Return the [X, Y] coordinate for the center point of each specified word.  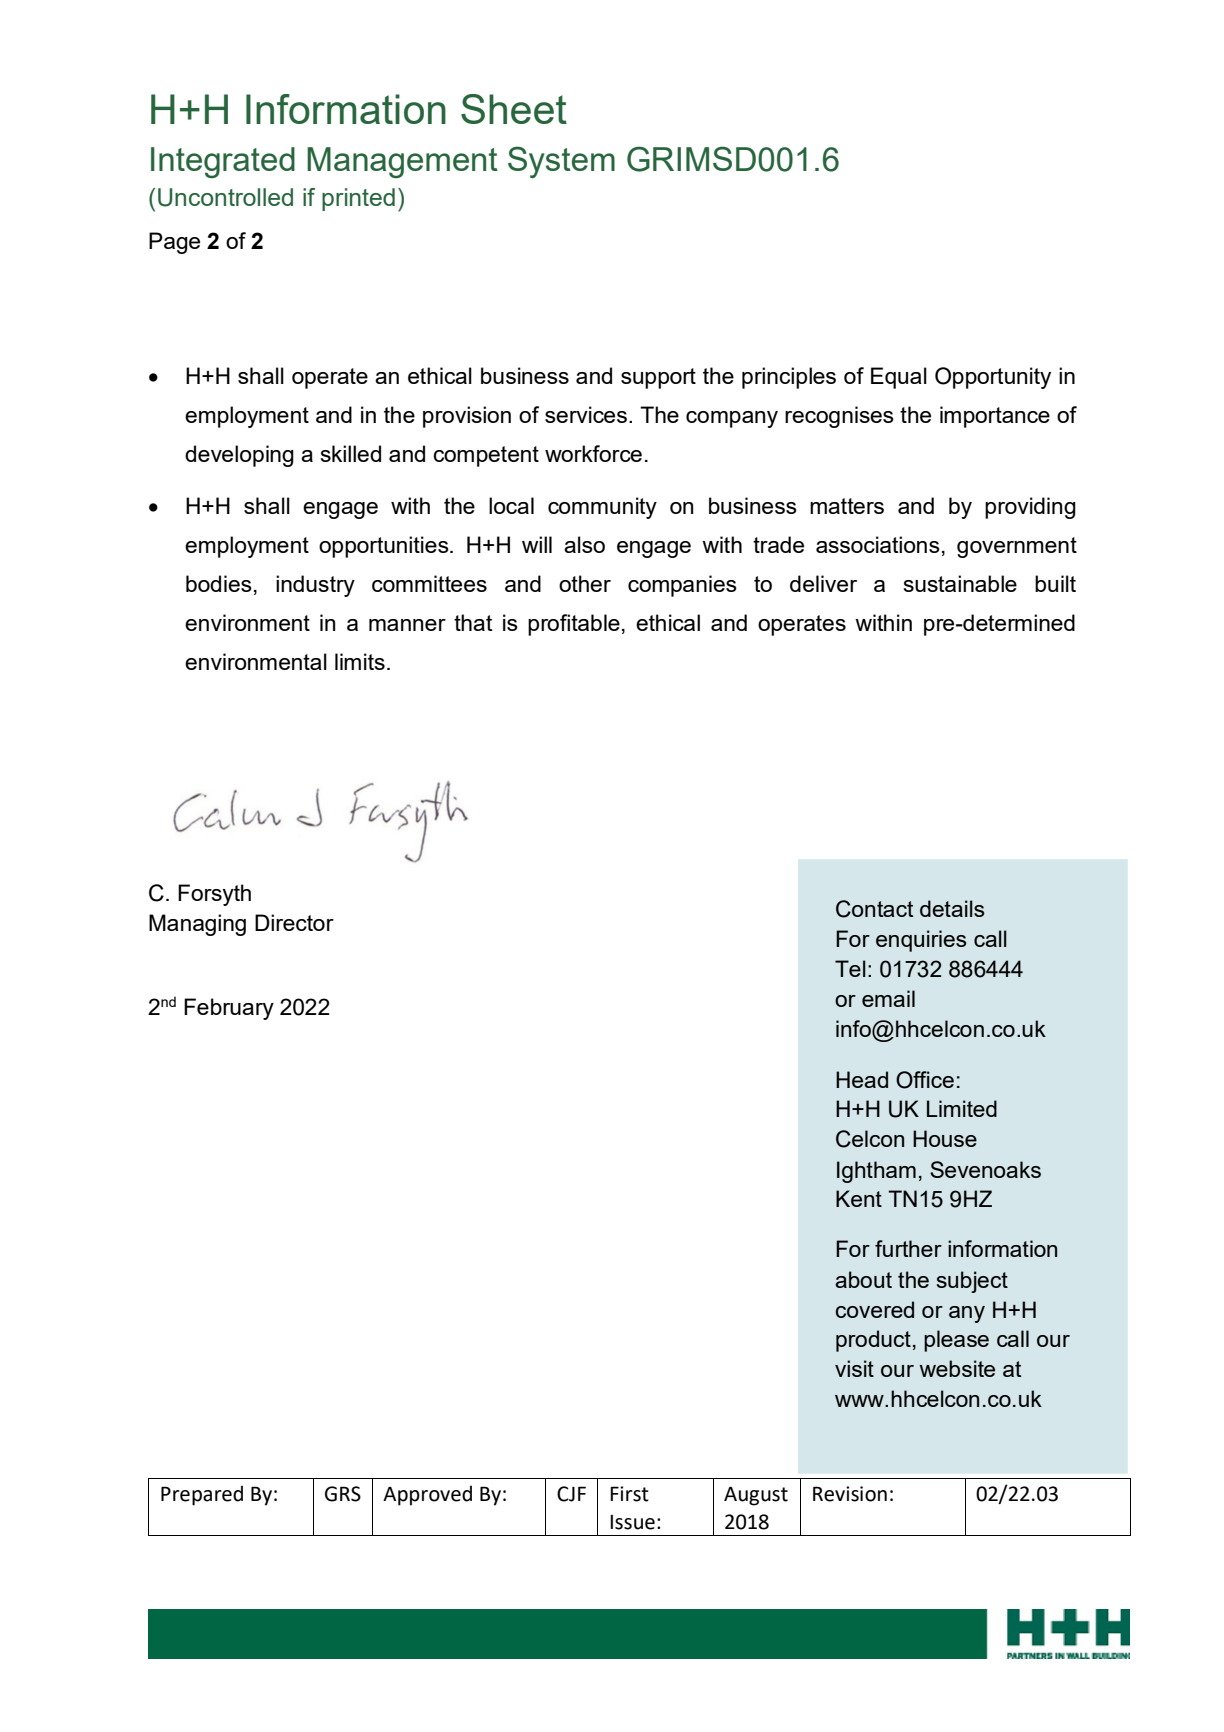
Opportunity [993, 378]
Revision [850, 1494]
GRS [343, 1494]
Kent [859, 1198]
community [602, 508]
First [629, 1494]
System [561, 162]
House [945, 1138]
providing [1030, 508]
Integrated [223, 162]
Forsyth [214, 895]
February [229, 1009]
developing [239, 456]
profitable [574, 625]
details [952, 908]
